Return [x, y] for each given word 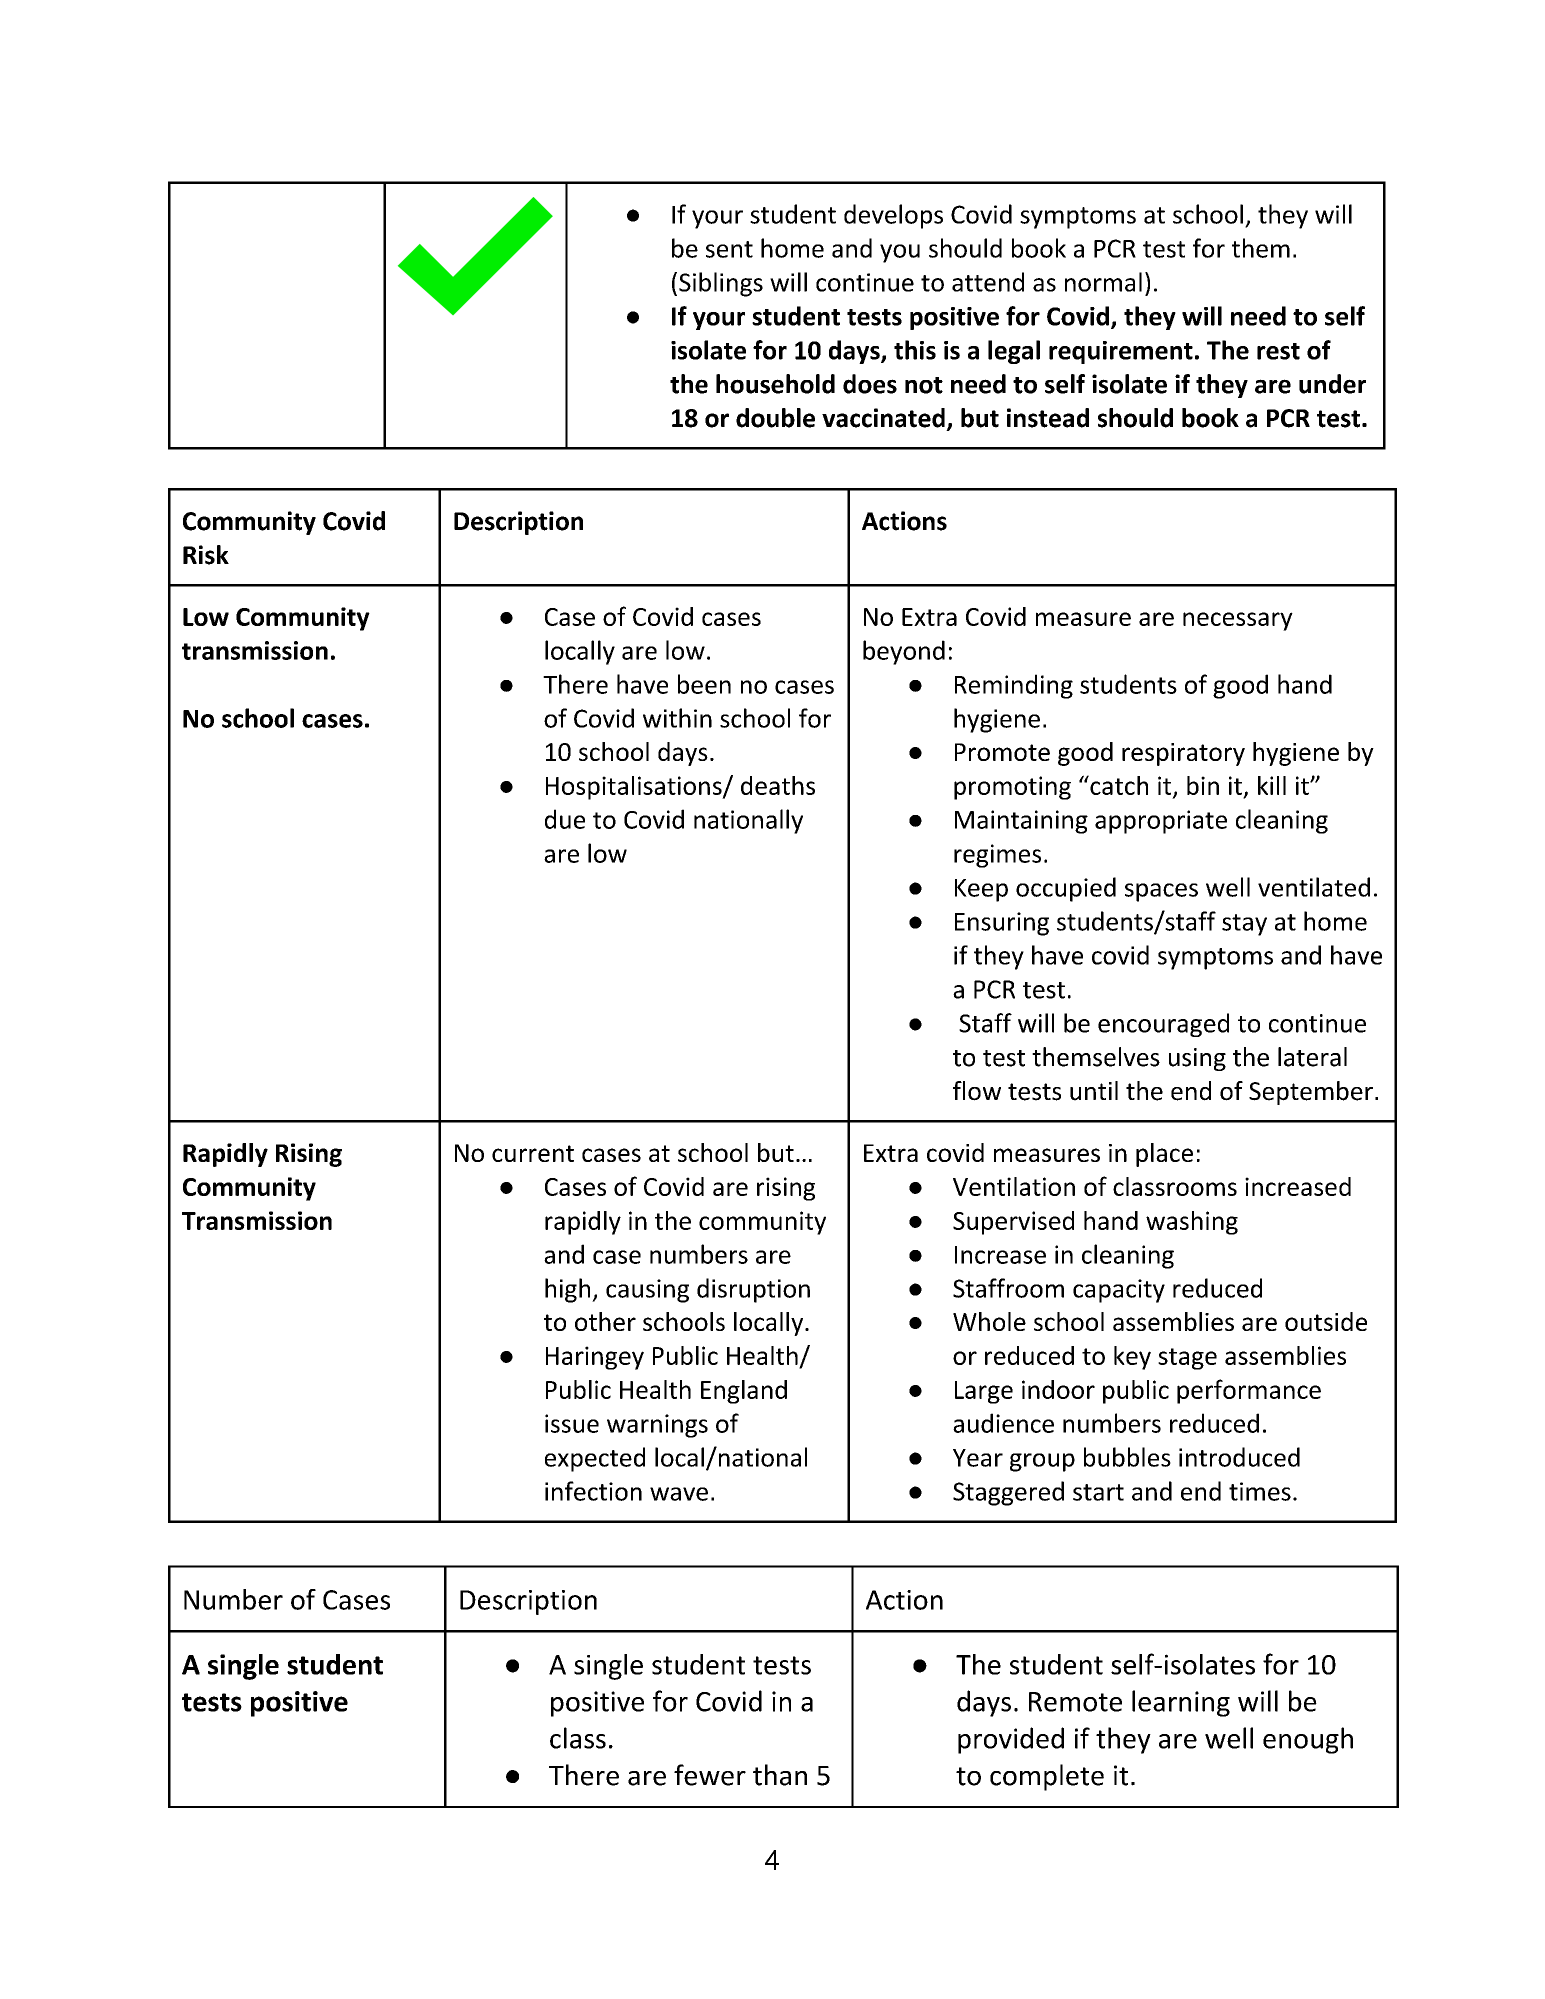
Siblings [721, 284]
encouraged [1163, 1025]
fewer [710, 1775]
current [533, 1153]
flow [977, 1091]
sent [729, 249]
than [780, 1775]
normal [1103, 282]
